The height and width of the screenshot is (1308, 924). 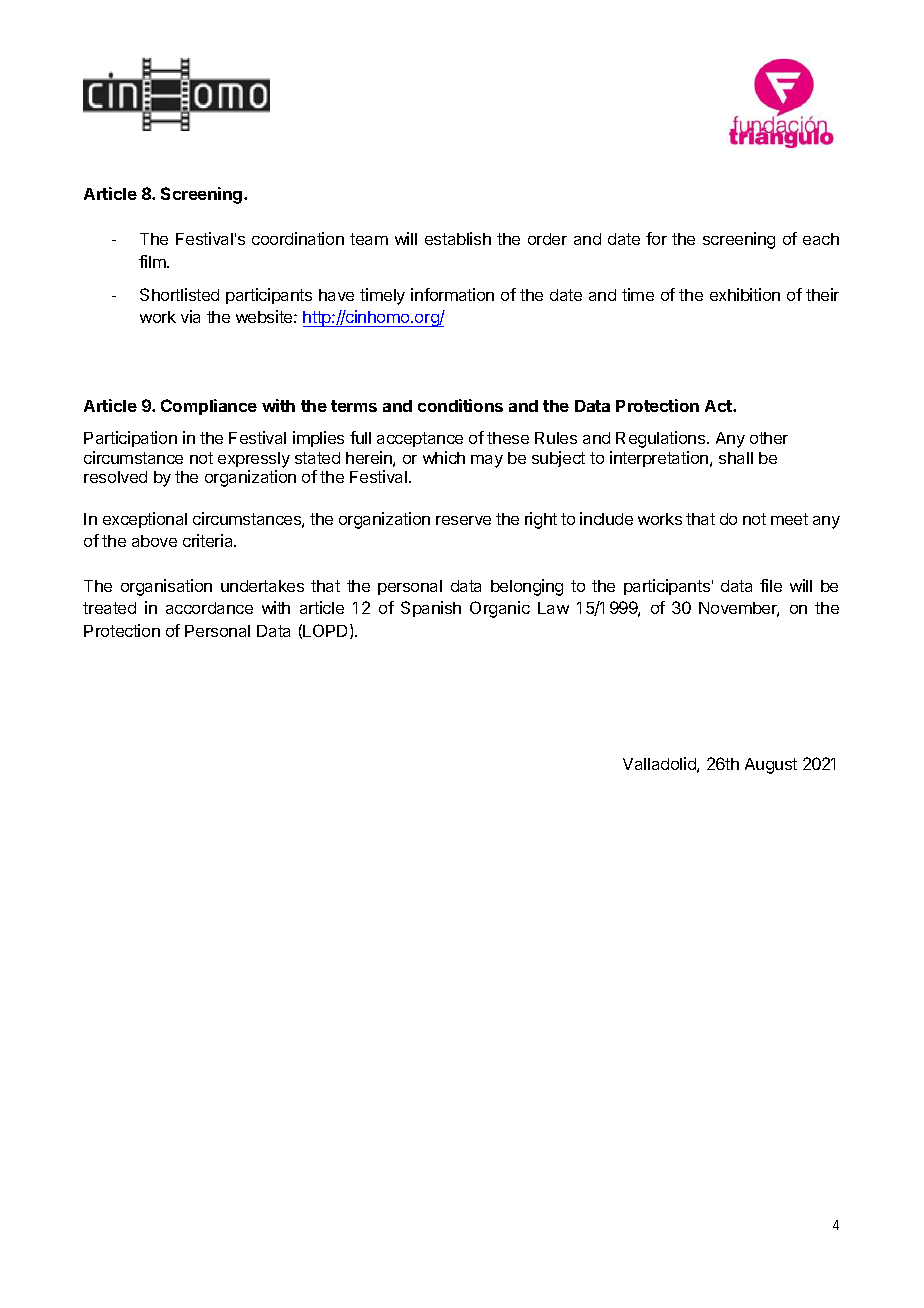 I want to click on reserve, so click(x=463, y=520).
